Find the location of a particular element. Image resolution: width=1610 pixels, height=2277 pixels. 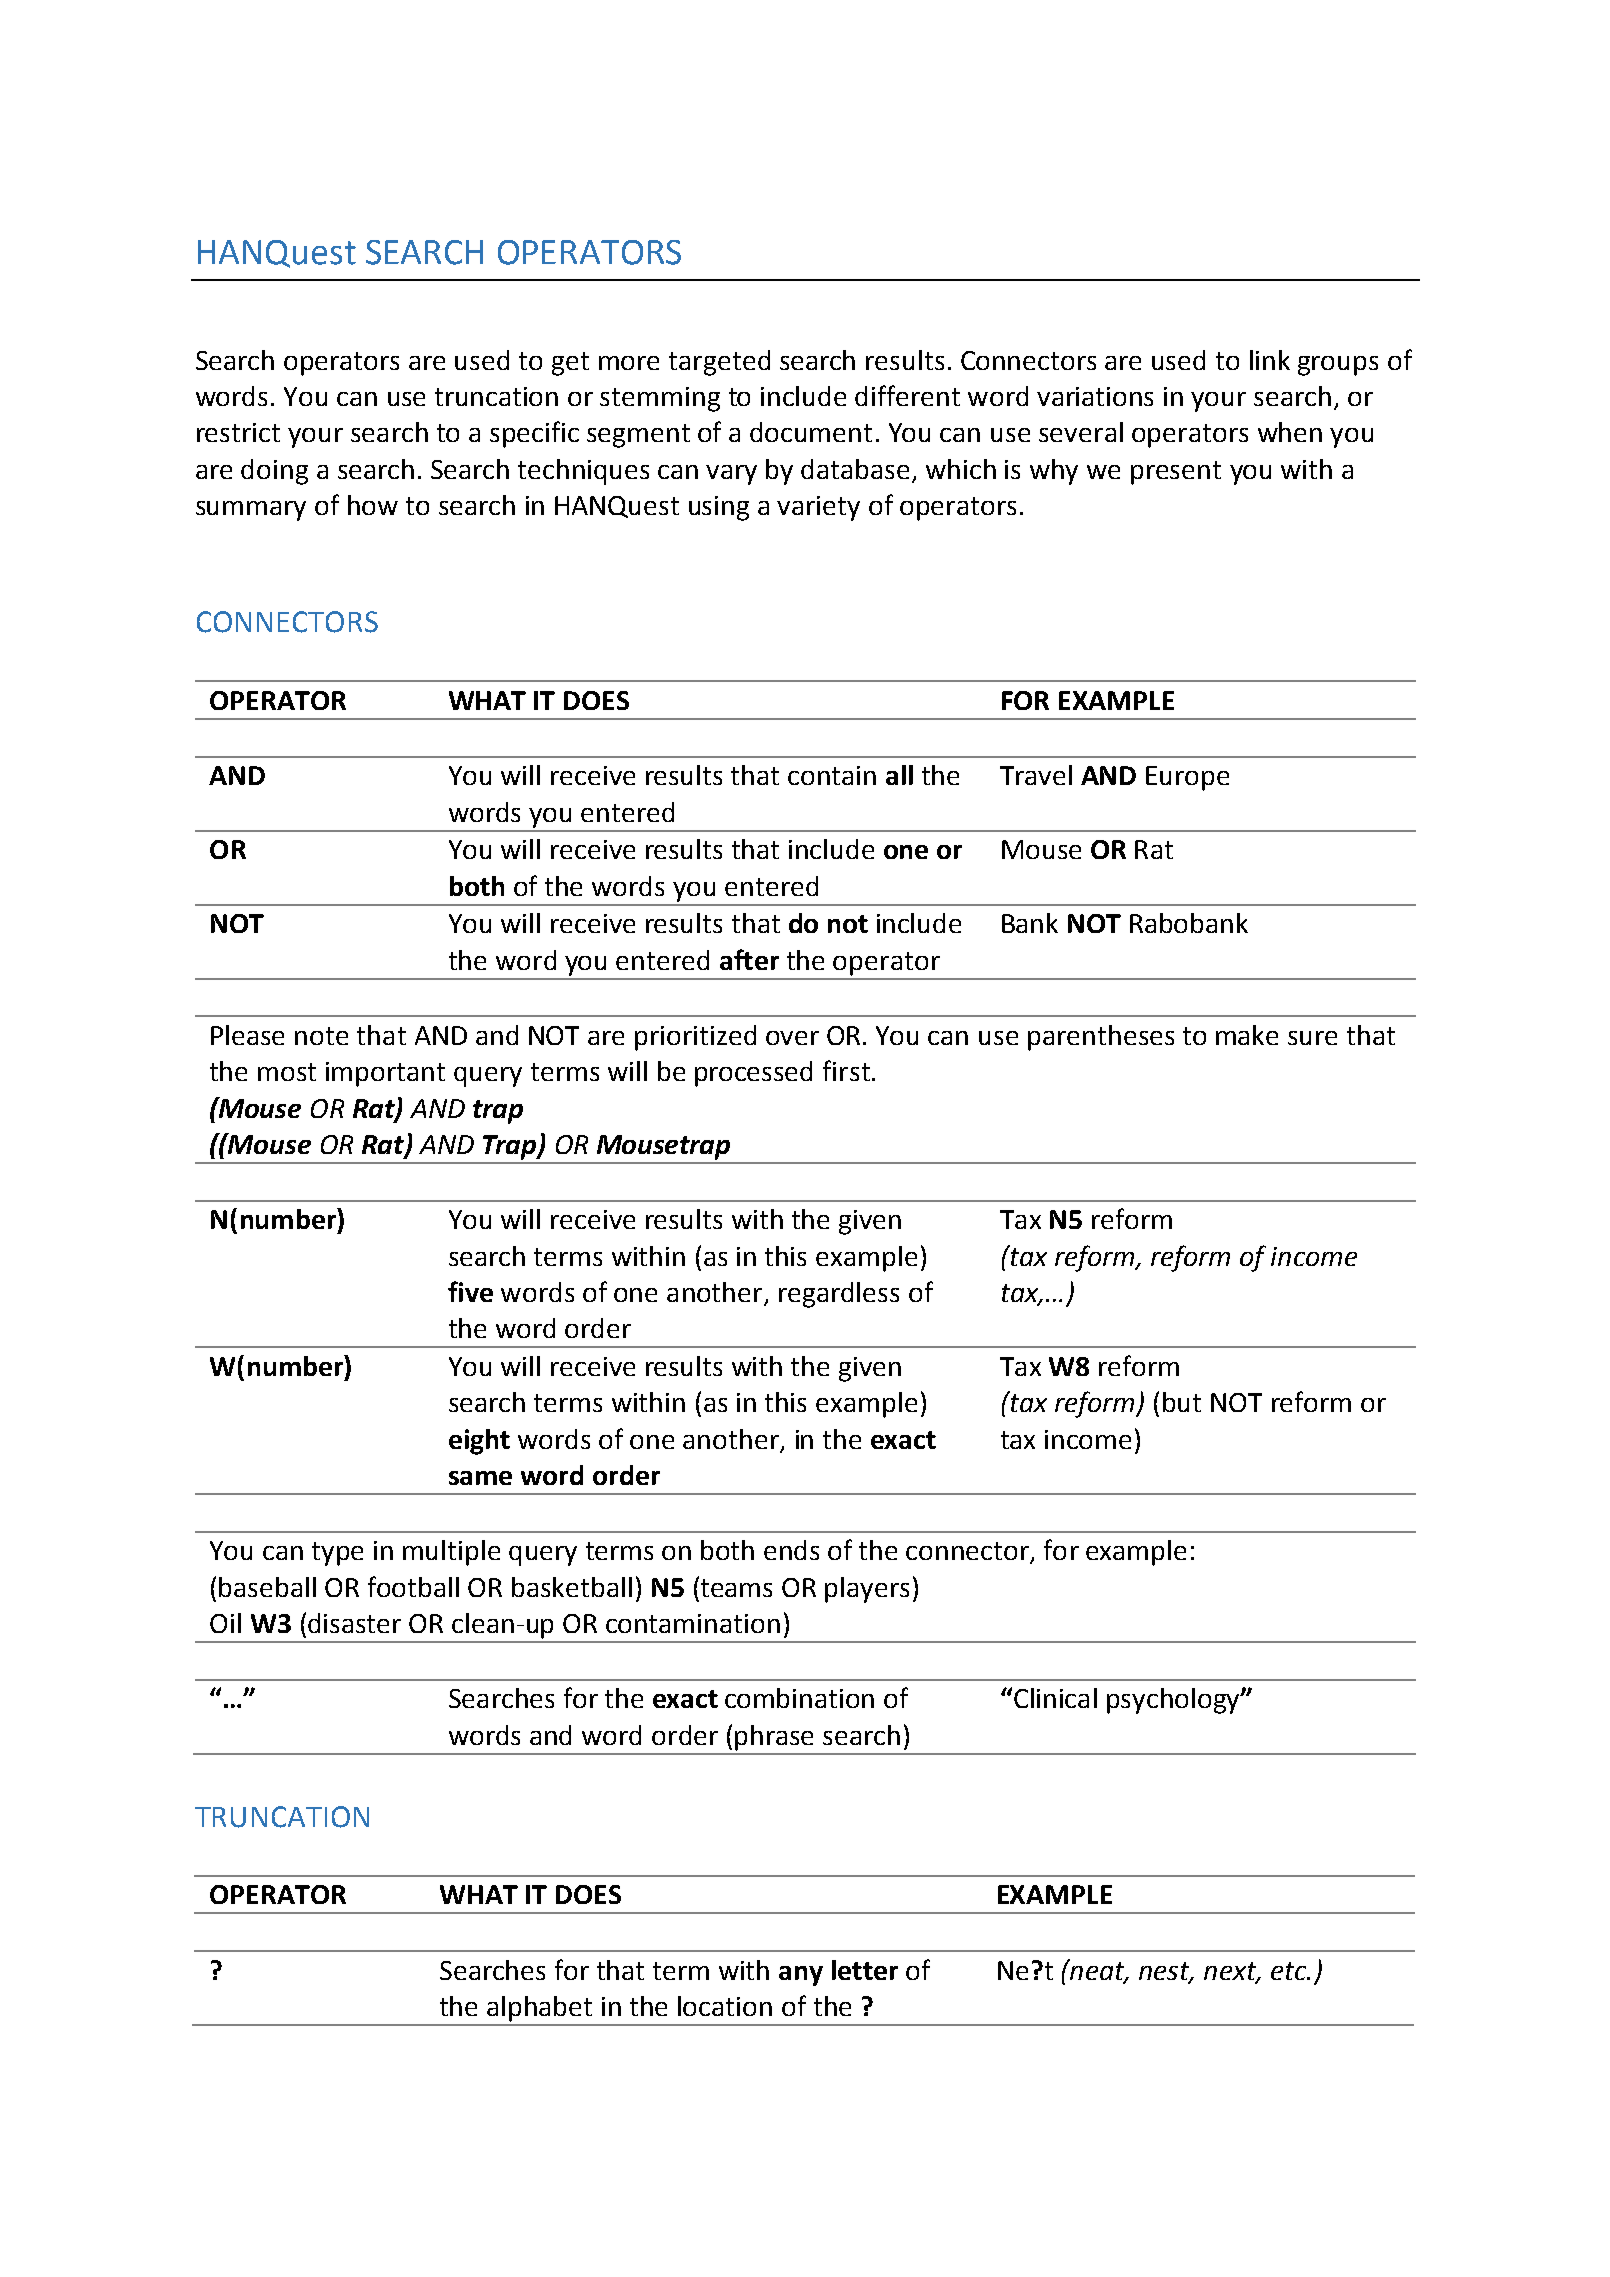

next is located at coordinates (1231, 1972).
